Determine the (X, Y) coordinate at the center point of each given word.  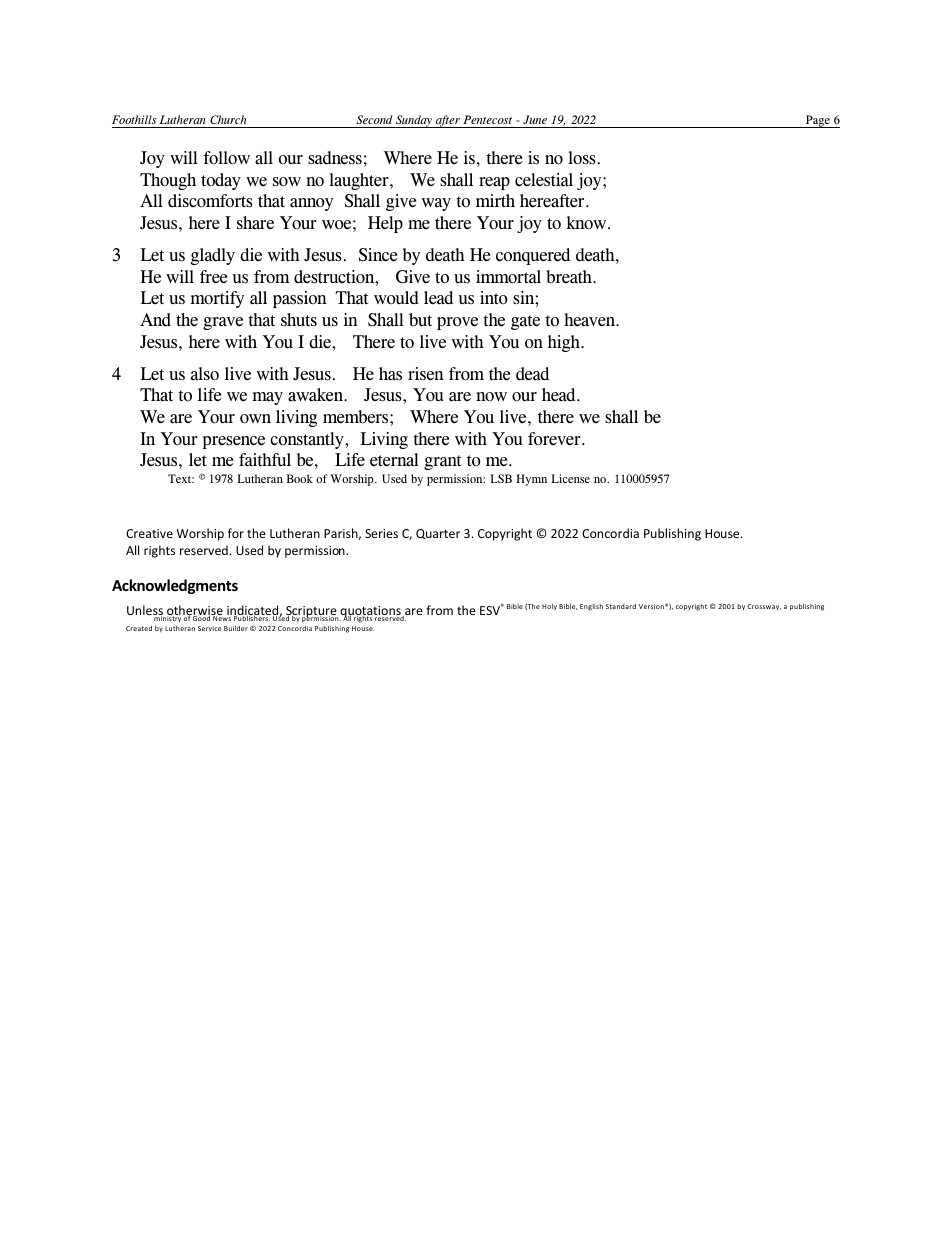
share (255, 223)
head (560, 395)
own (255, 419)
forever (555, 439)
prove (457, 323)
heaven (591, 320)
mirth (495, 201)
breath (570, 277)
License (570, 478)
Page (818, 121)
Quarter (438, 534)
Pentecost (487, 119)
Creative (149, 533)
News (221, 617)
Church (228, 119)
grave (223, 323)
